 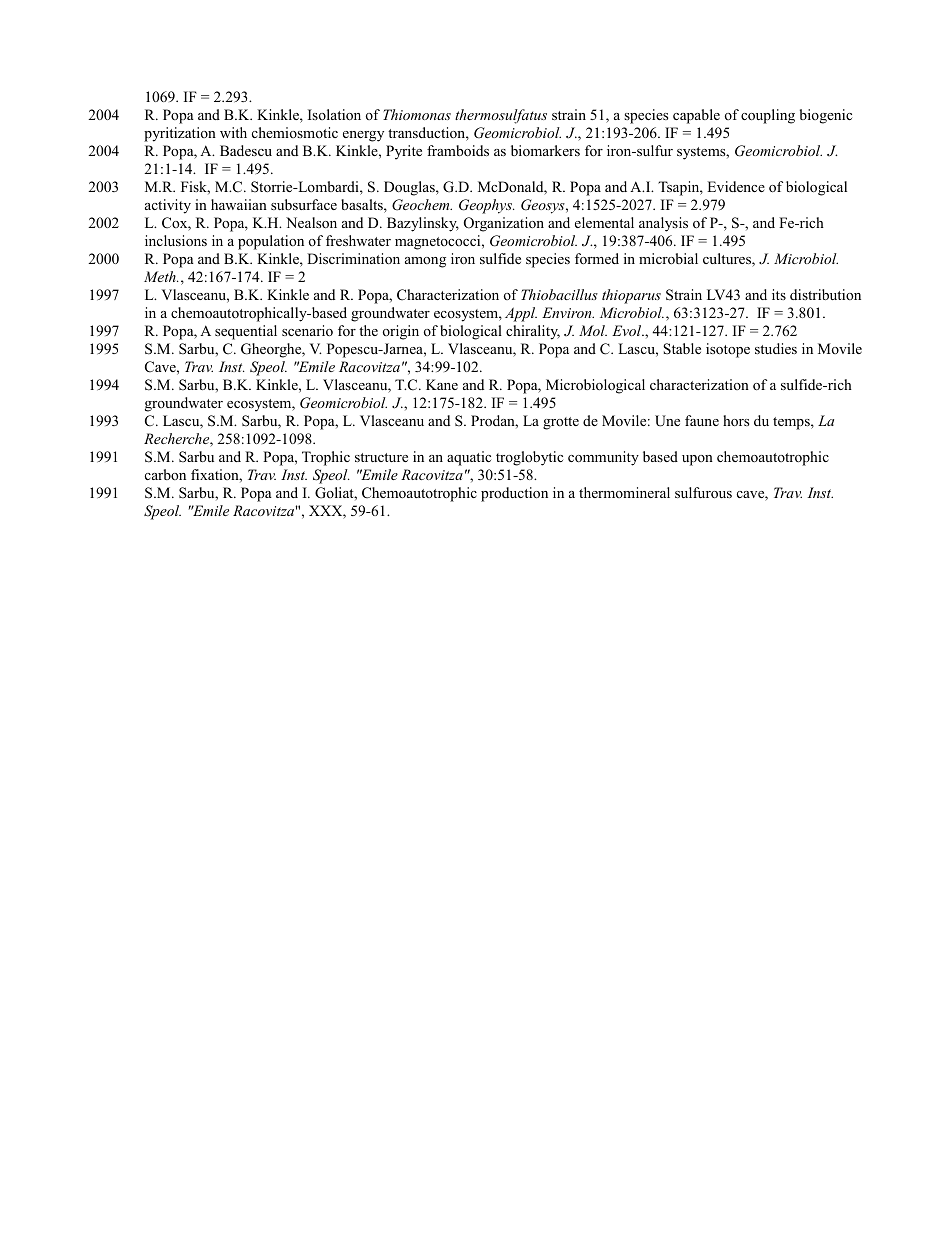 What do you see at coordinates (768, 116) in the page?
I see `coupling` at bounding box center [768, 116].
